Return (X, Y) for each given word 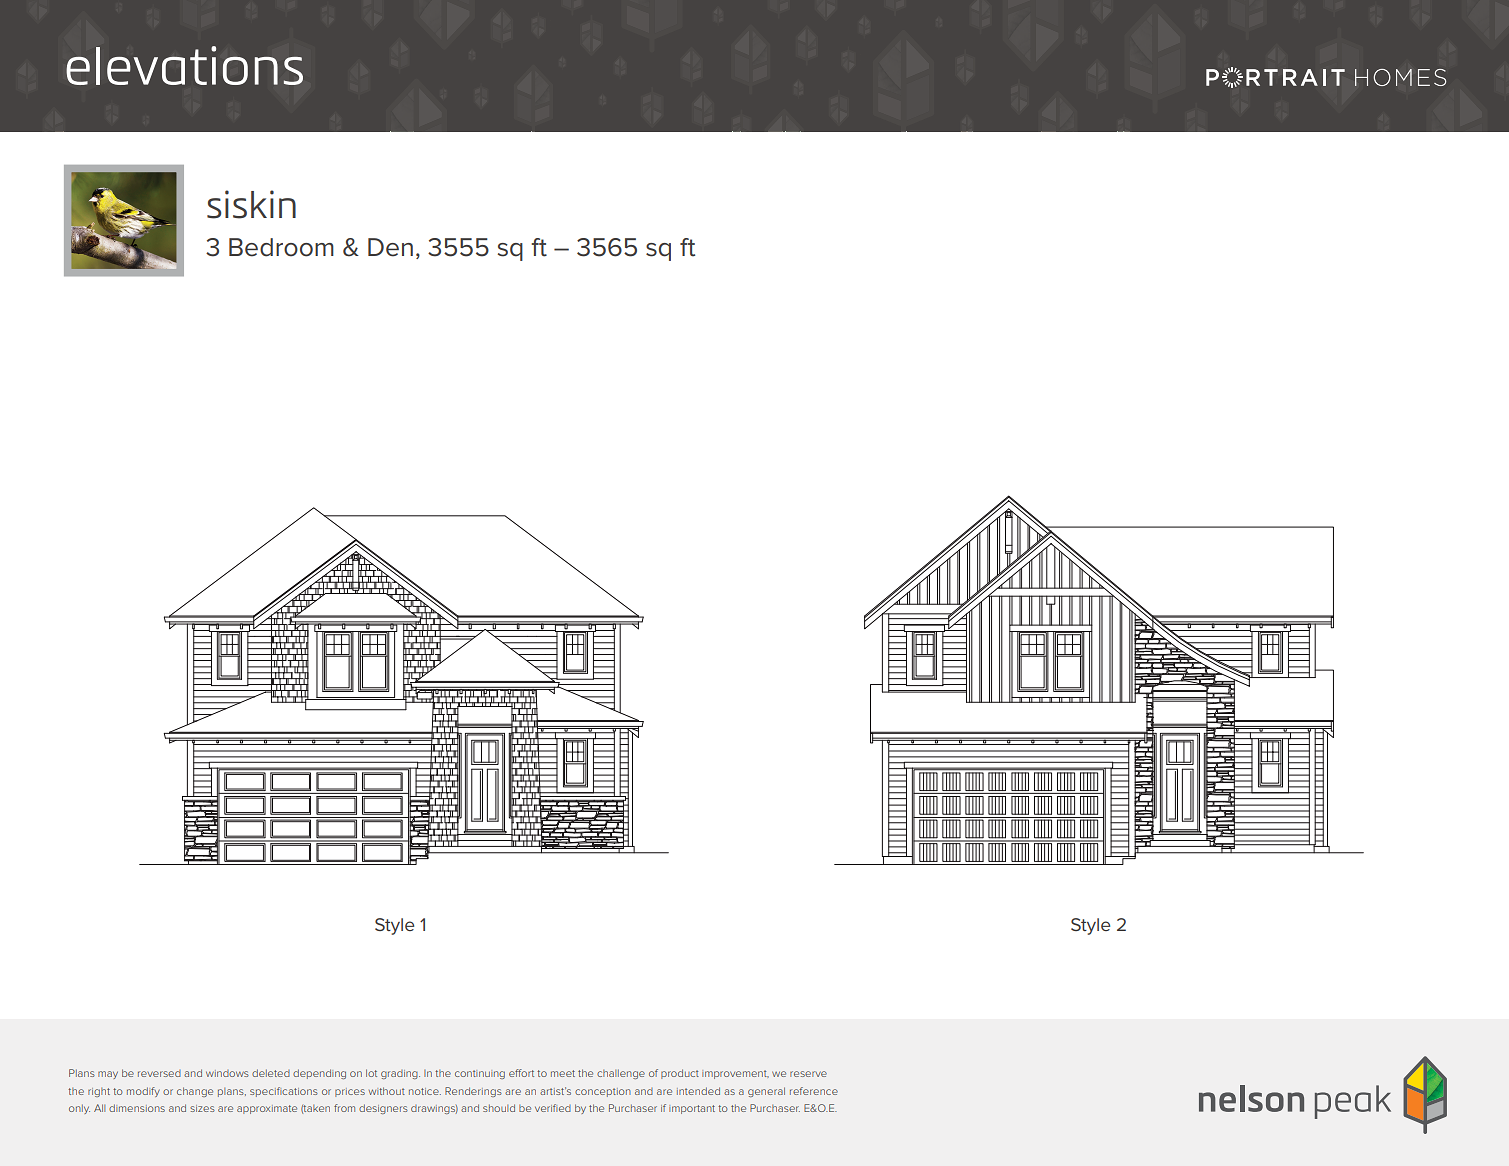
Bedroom (281, 247)
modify (143, 1092)
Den (390, 247)
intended (698, 1091)
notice (425, 1091)
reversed (159, 1073)
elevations (184, 65)
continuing (480, 1074)
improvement (735, 1074)
